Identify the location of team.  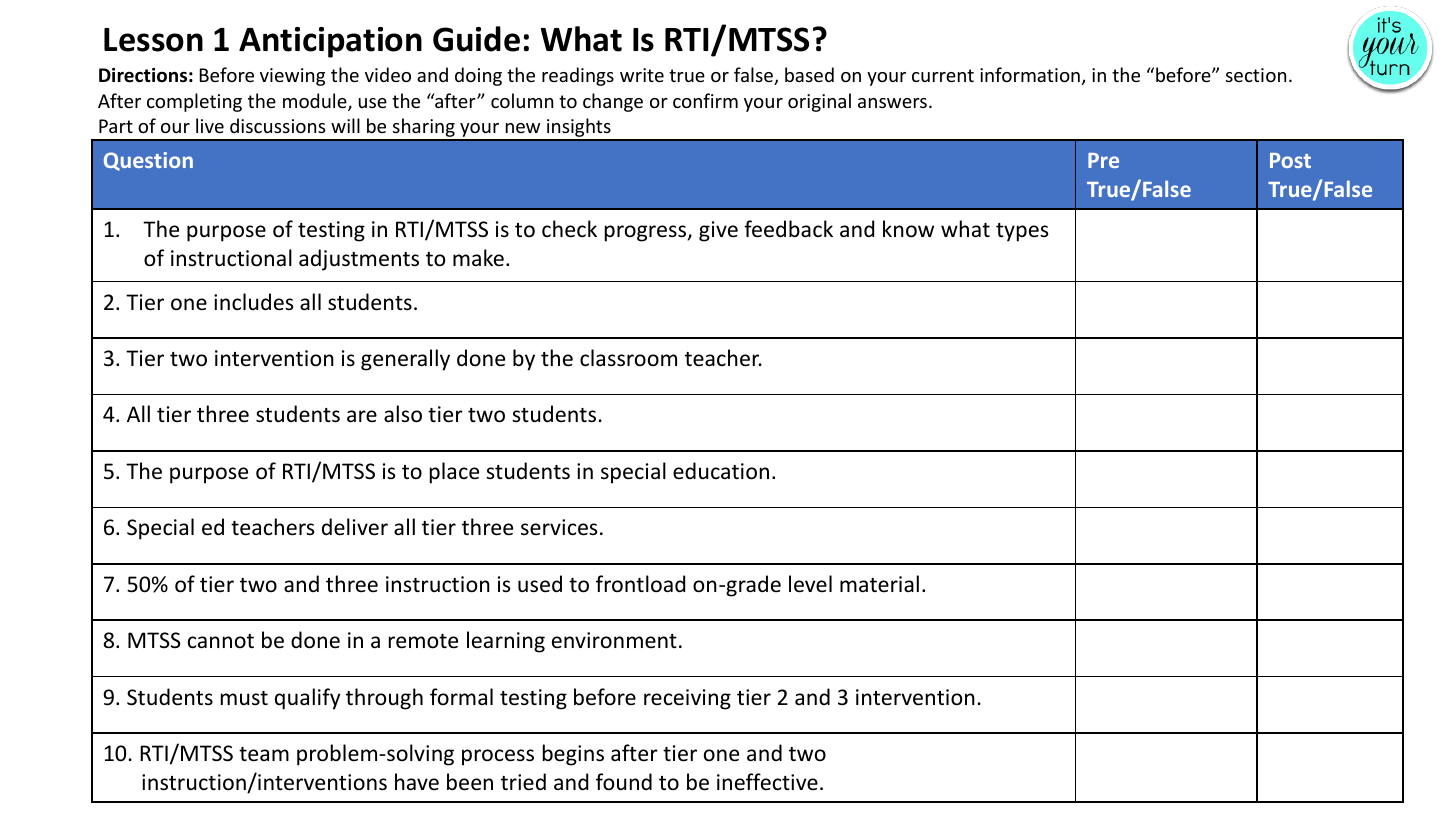
(264, 754).
